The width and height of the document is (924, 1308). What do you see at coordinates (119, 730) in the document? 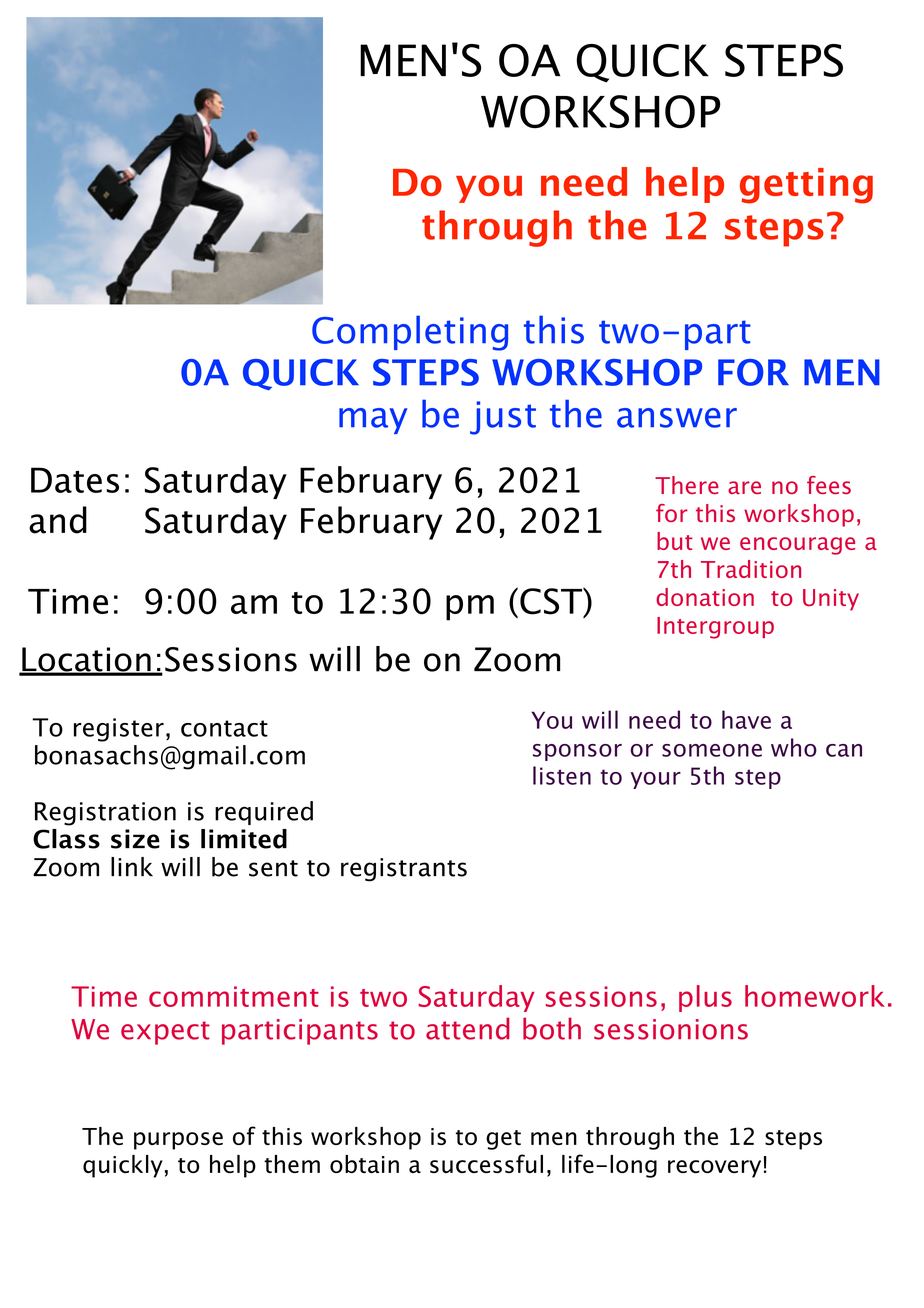
I see `register` at bounding box center [119, 730].
